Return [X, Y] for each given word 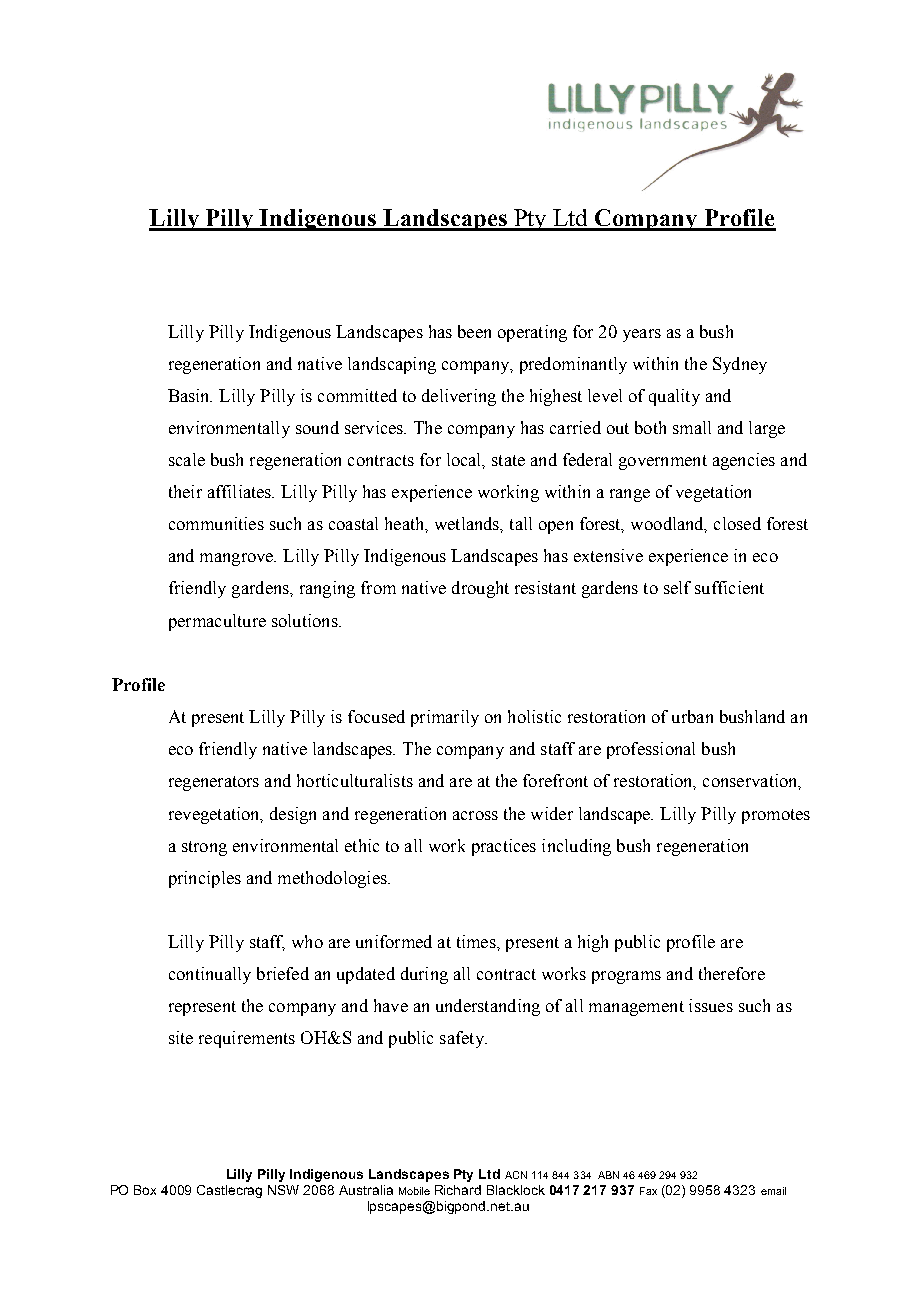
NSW [283, 1190]
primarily [445, 718]
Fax [648, 1191]
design [293, 815]
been [474, 331]
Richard [458, 1190]
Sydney [740, 365]
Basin [190, 395]
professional [651, 750]
